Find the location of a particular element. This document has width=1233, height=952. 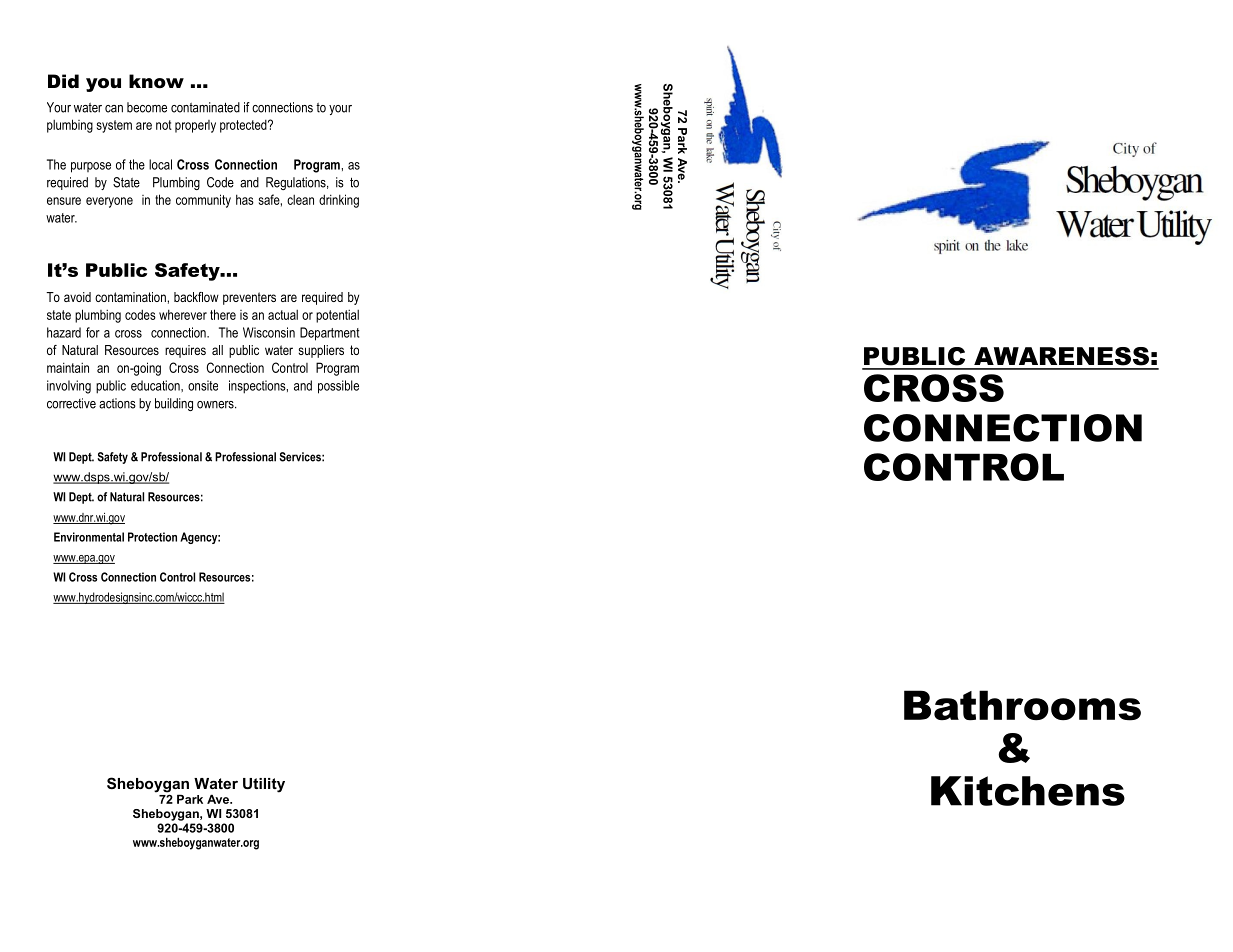

Utility is located at coordinates (264, 785).
